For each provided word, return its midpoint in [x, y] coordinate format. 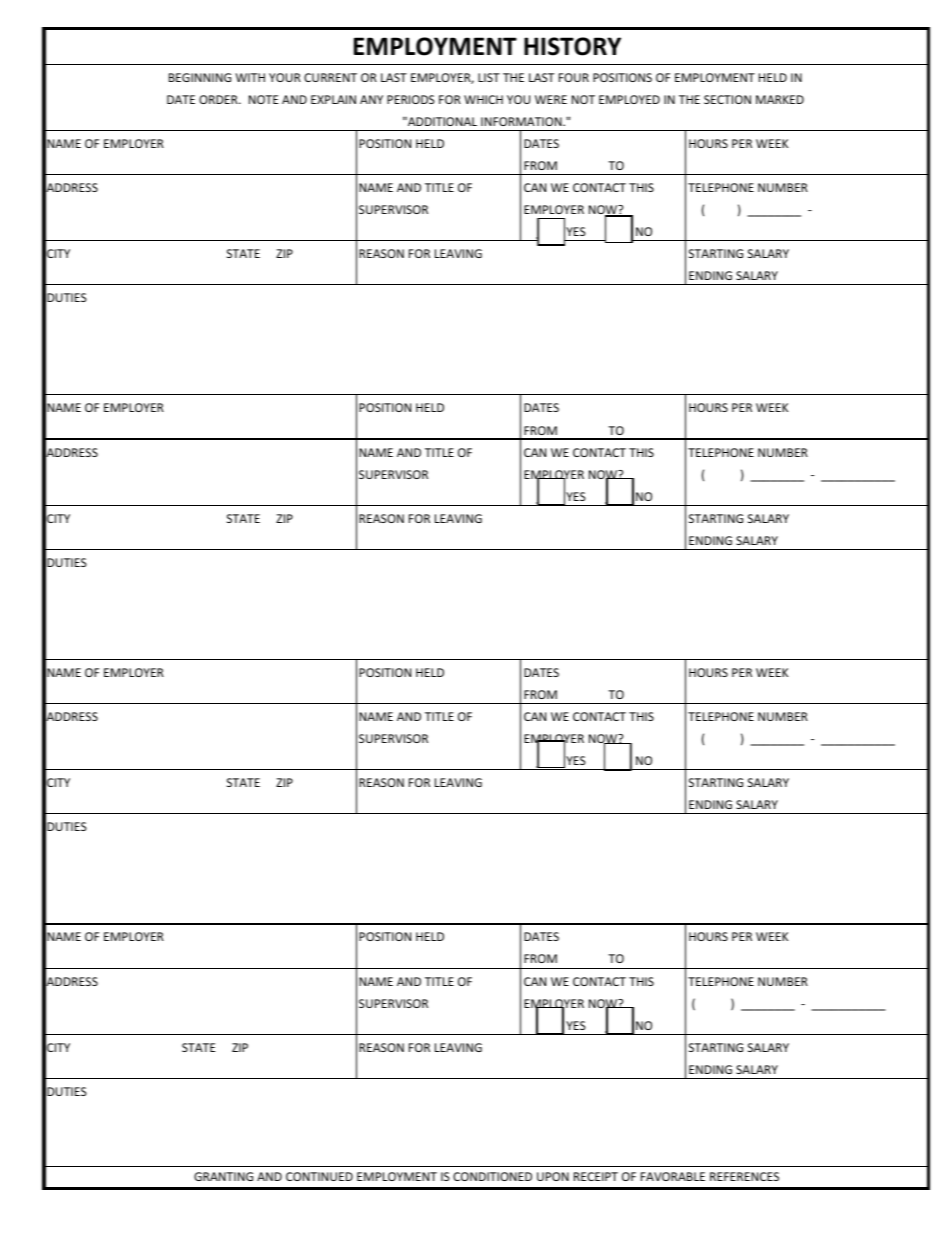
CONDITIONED [492, 1176]
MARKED [780, 99]
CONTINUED [319, 1176]
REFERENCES [744, 1176]
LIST [489, 77]
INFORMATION [522, 121]
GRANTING [223, 1176]
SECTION [727, 99]
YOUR [285, 77]
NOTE [263, 99]
